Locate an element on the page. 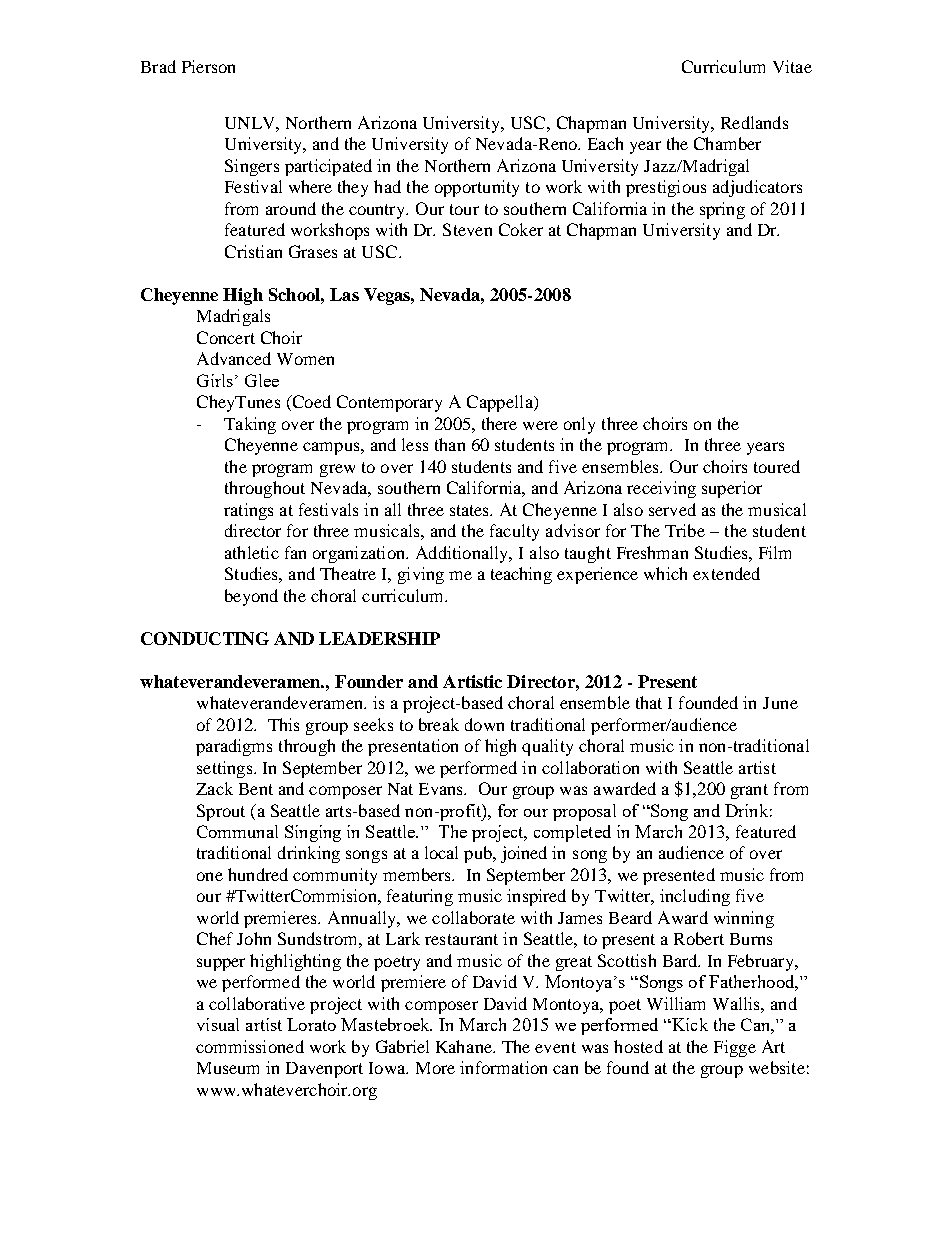 Image resolution: width=952 pixels, height=1233 pixels. down is located at coordinates (484, 724).
